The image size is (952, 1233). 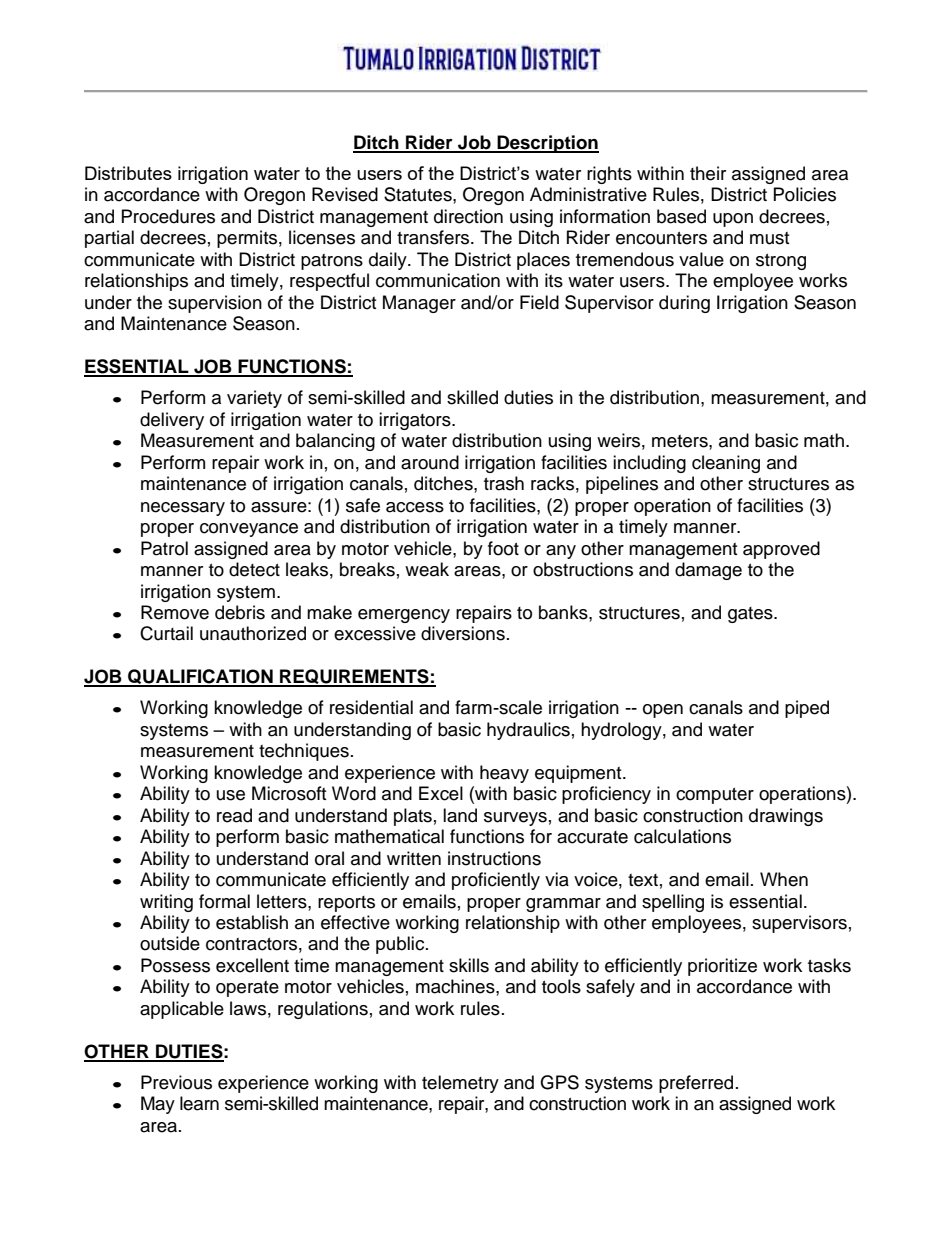 I want to click on their, so click(x=708, y=173).
